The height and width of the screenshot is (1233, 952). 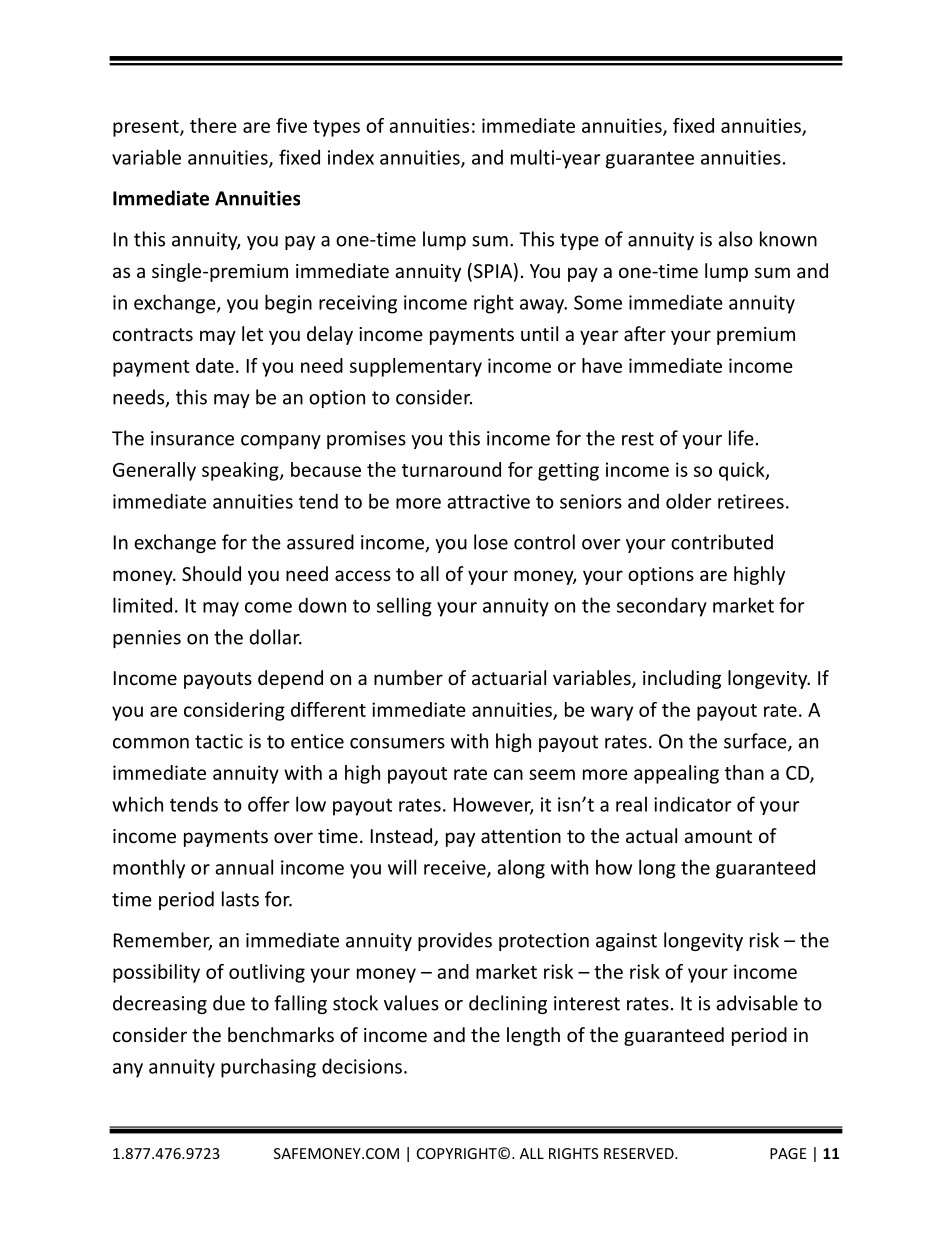 I want to click on date, so click(x=215, y=365).
